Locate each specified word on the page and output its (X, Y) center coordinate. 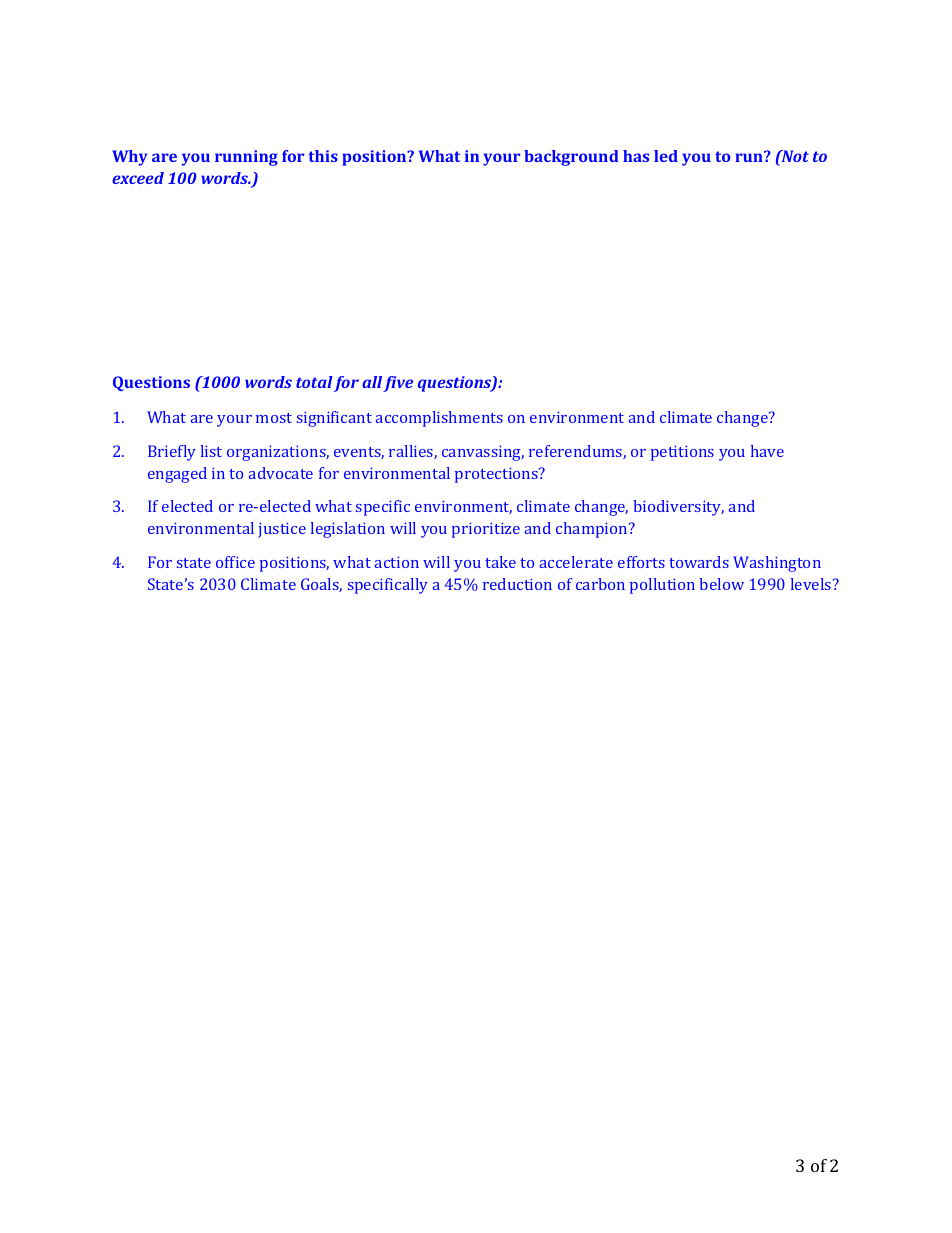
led (666, 156)
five (398, 384)
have (767, 451)
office (235, 562)
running (246, 158)
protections (497, 475)
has (636, 156)
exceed (138, 178)
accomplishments (439, 419)
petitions (682, 453)
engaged (177, 475)
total (314, 382)
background (571, 158)
